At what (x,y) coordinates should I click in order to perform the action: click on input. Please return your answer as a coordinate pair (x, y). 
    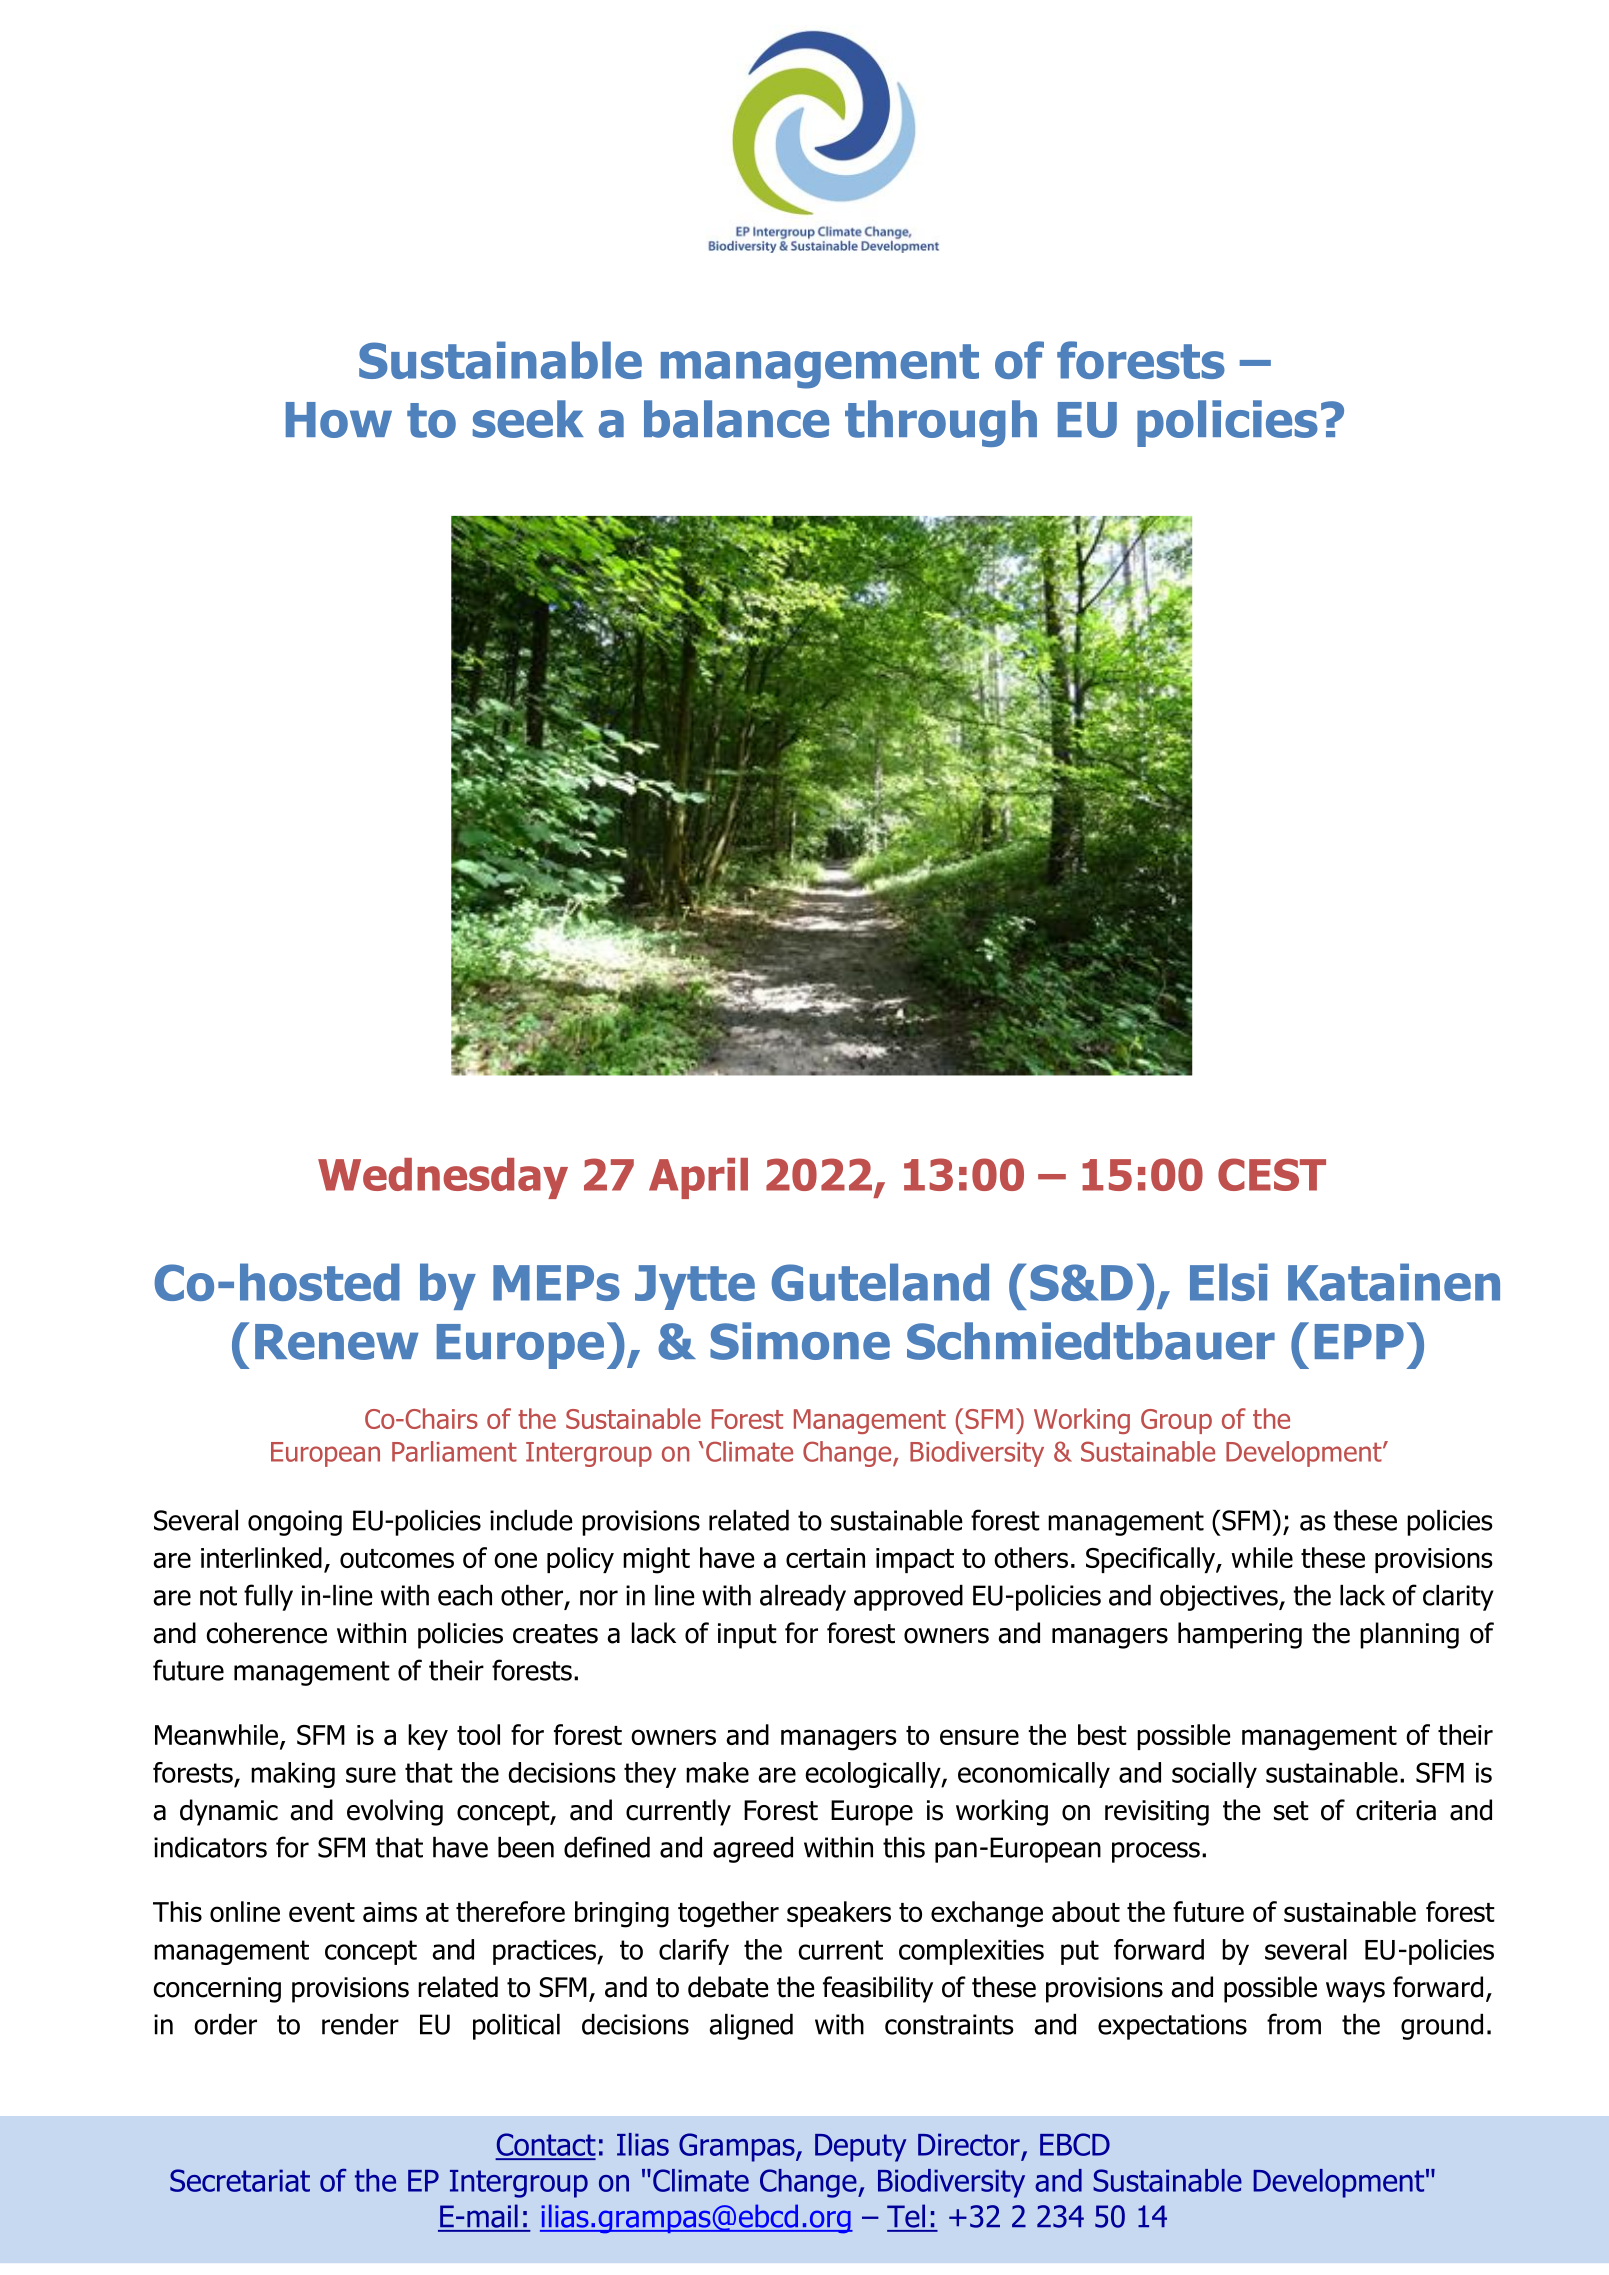
    Looking at the image, I should click on (747, 1636).
